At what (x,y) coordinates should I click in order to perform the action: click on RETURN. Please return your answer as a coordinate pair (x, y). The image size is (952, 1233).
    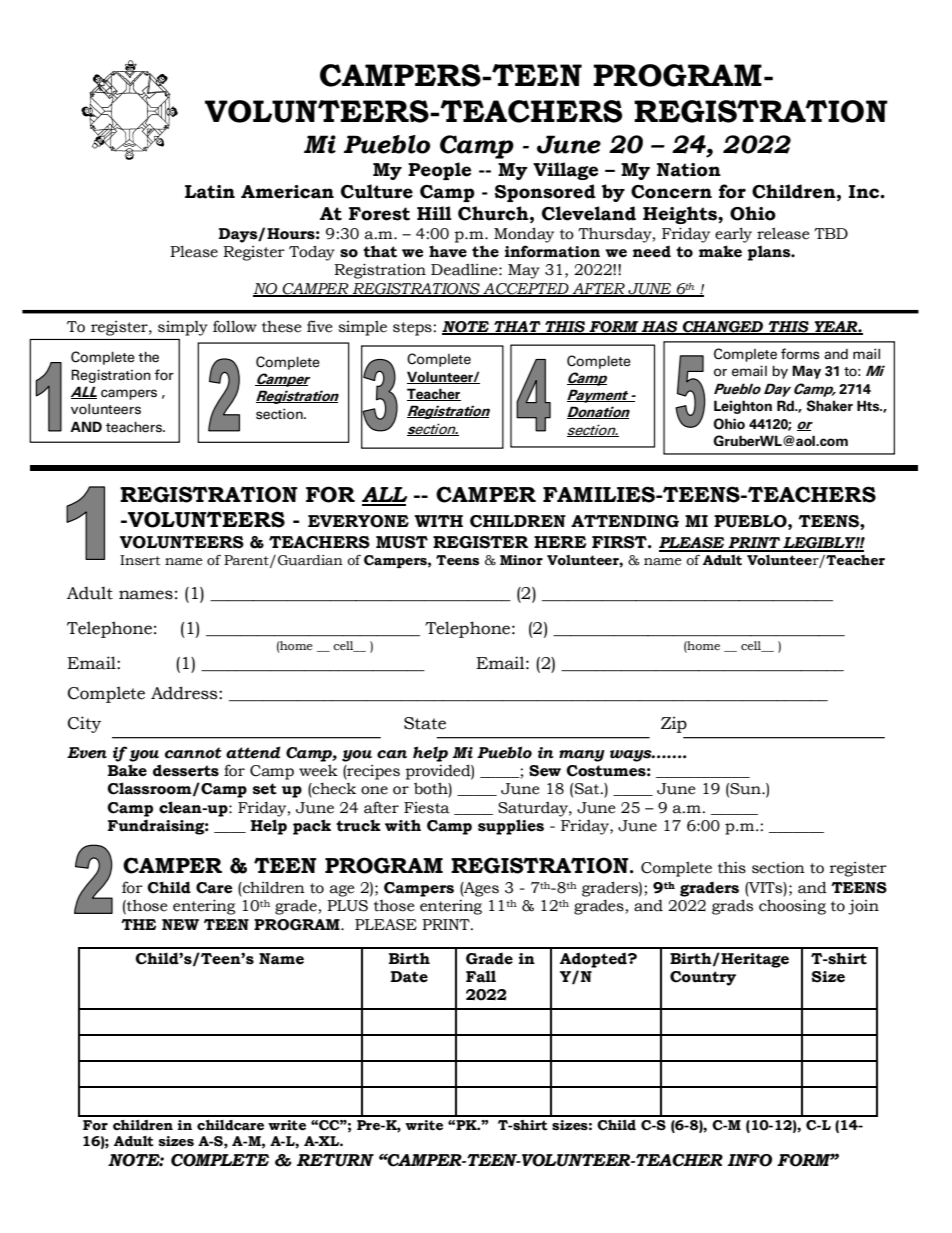
    Looking at the image, I should click on (335, 1160).
